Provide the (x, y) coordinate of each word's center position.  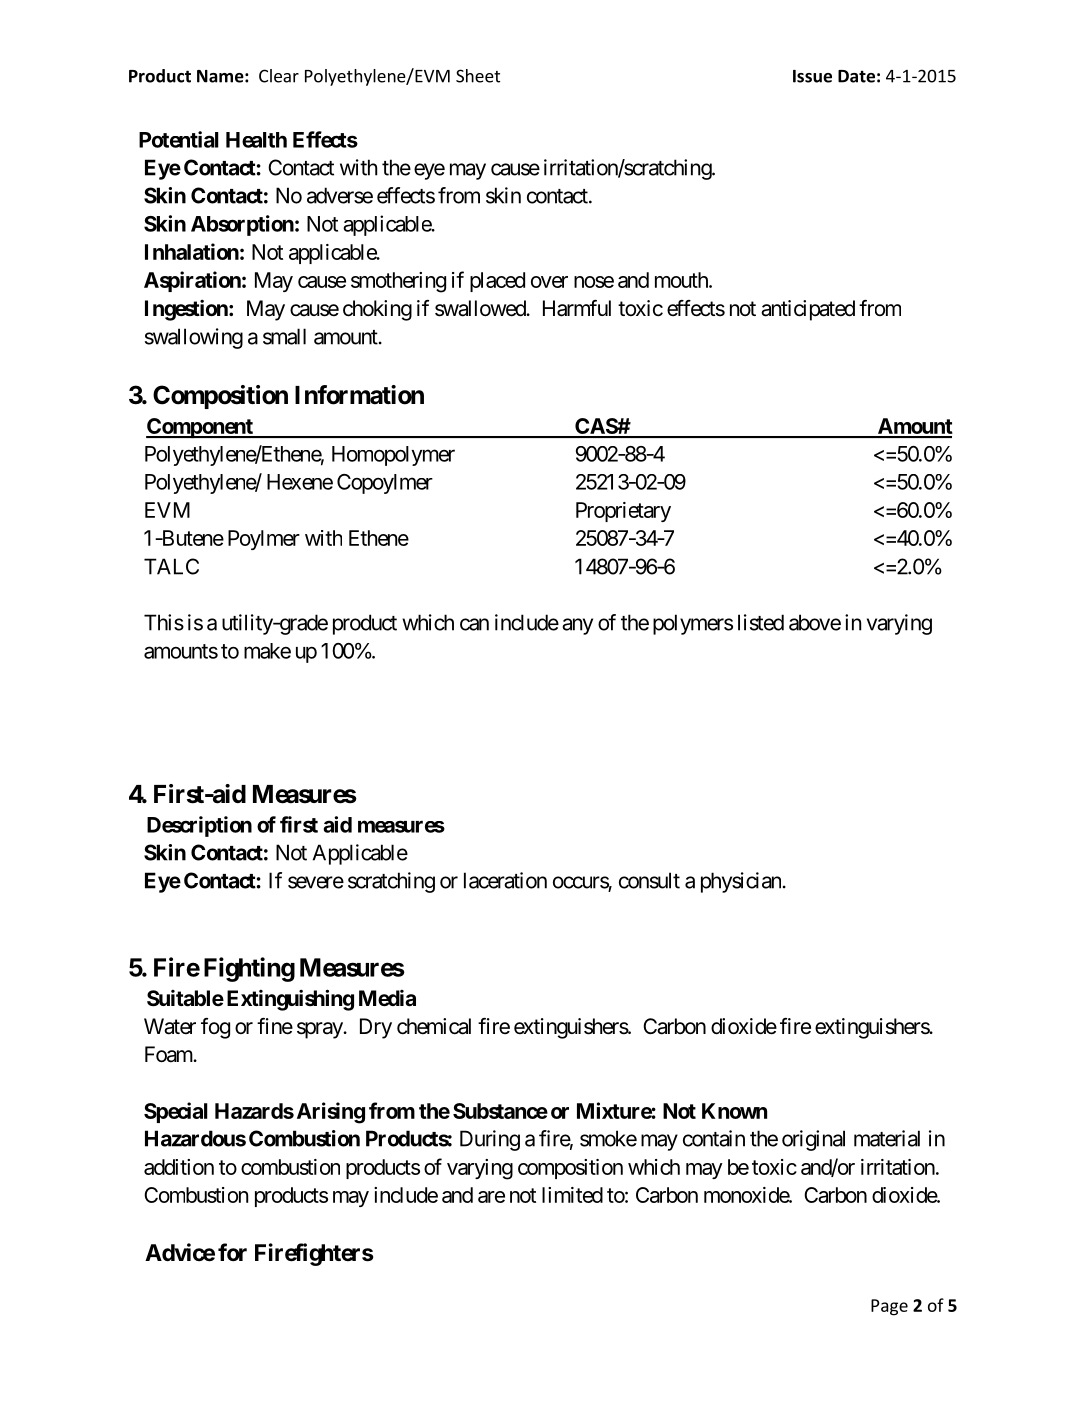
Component (200, 428)
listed (761, 622)
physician (741, 882)
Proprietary (623, 512)
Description (199, 826)
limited (572, 1195)
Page (889, 1307)
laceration (505, 880)
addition (179, 1167)
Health (256, 140)
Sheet (478, 76)
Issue (812, 76)
